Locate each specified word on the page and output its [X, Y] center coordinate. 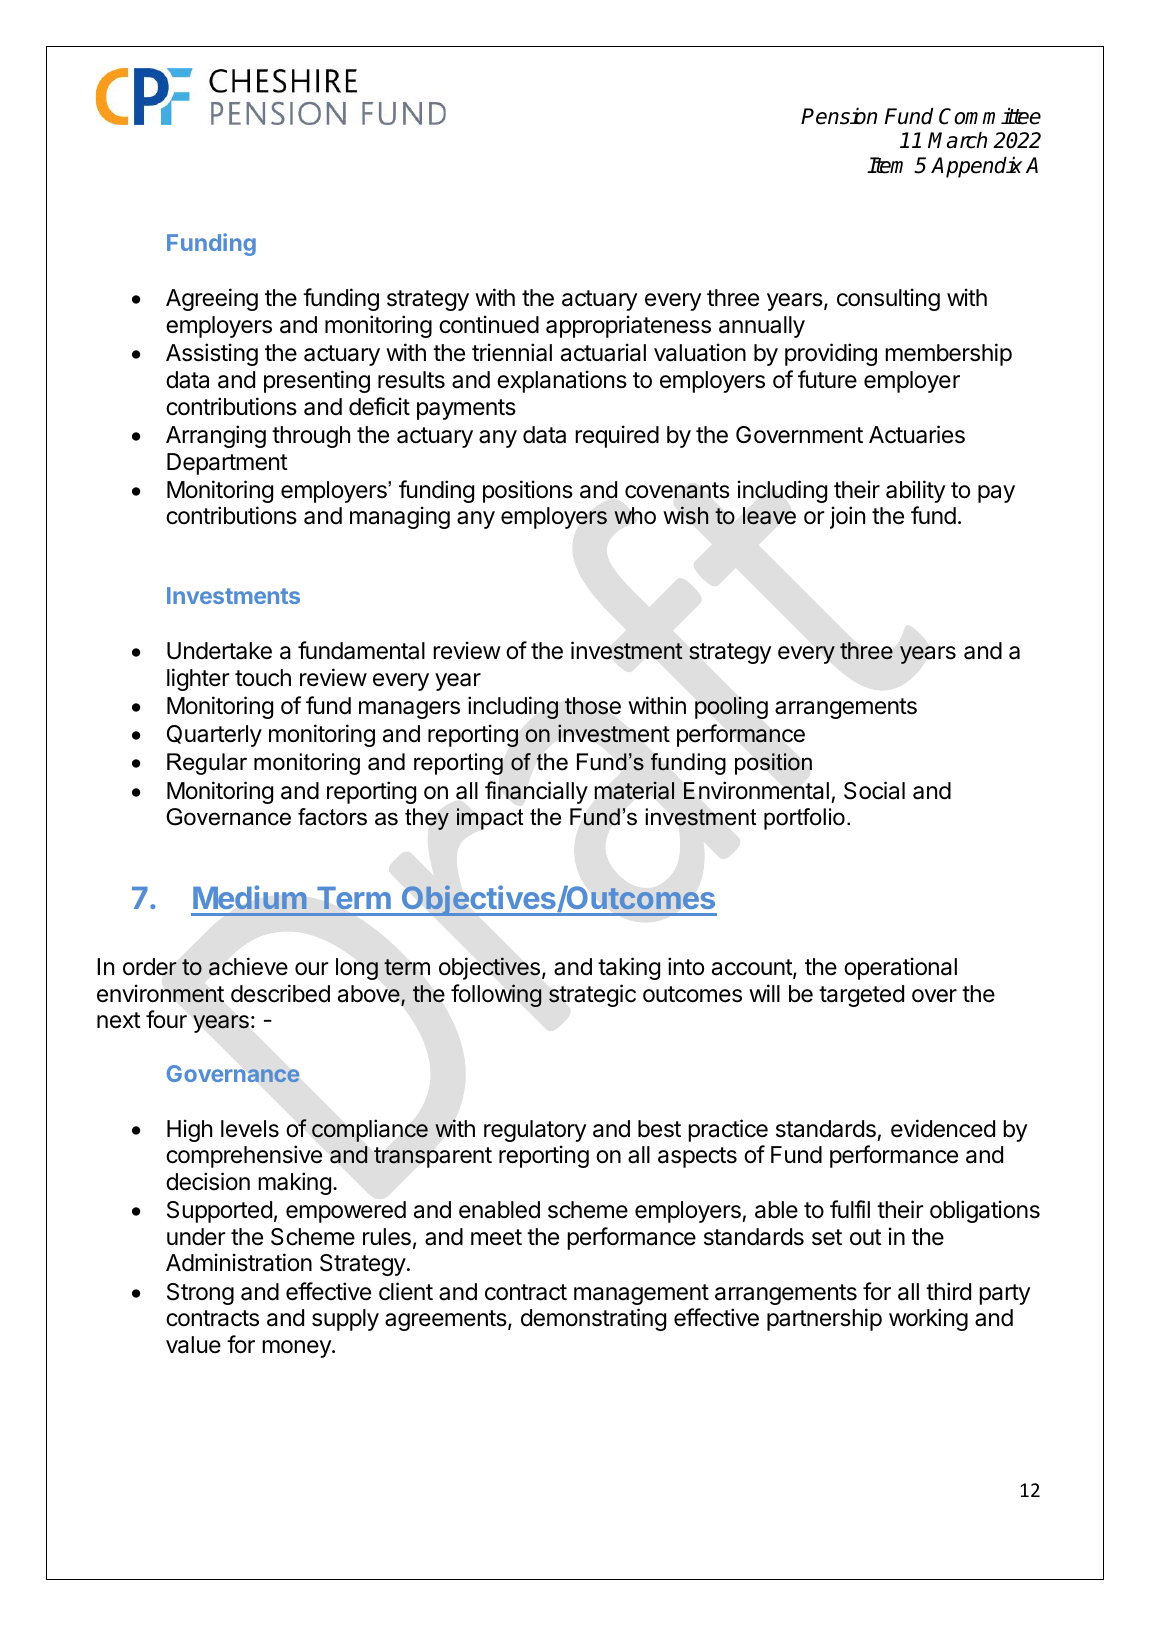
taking [629, 968]
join [847, 517]
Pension [839, 116]
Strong [200, 1294]
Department [227, 464]
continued [489, 324]
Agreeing [212, 299]
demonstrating [593, 1319]
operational [900, 968]
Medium [250, 897]
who [635, 516]
